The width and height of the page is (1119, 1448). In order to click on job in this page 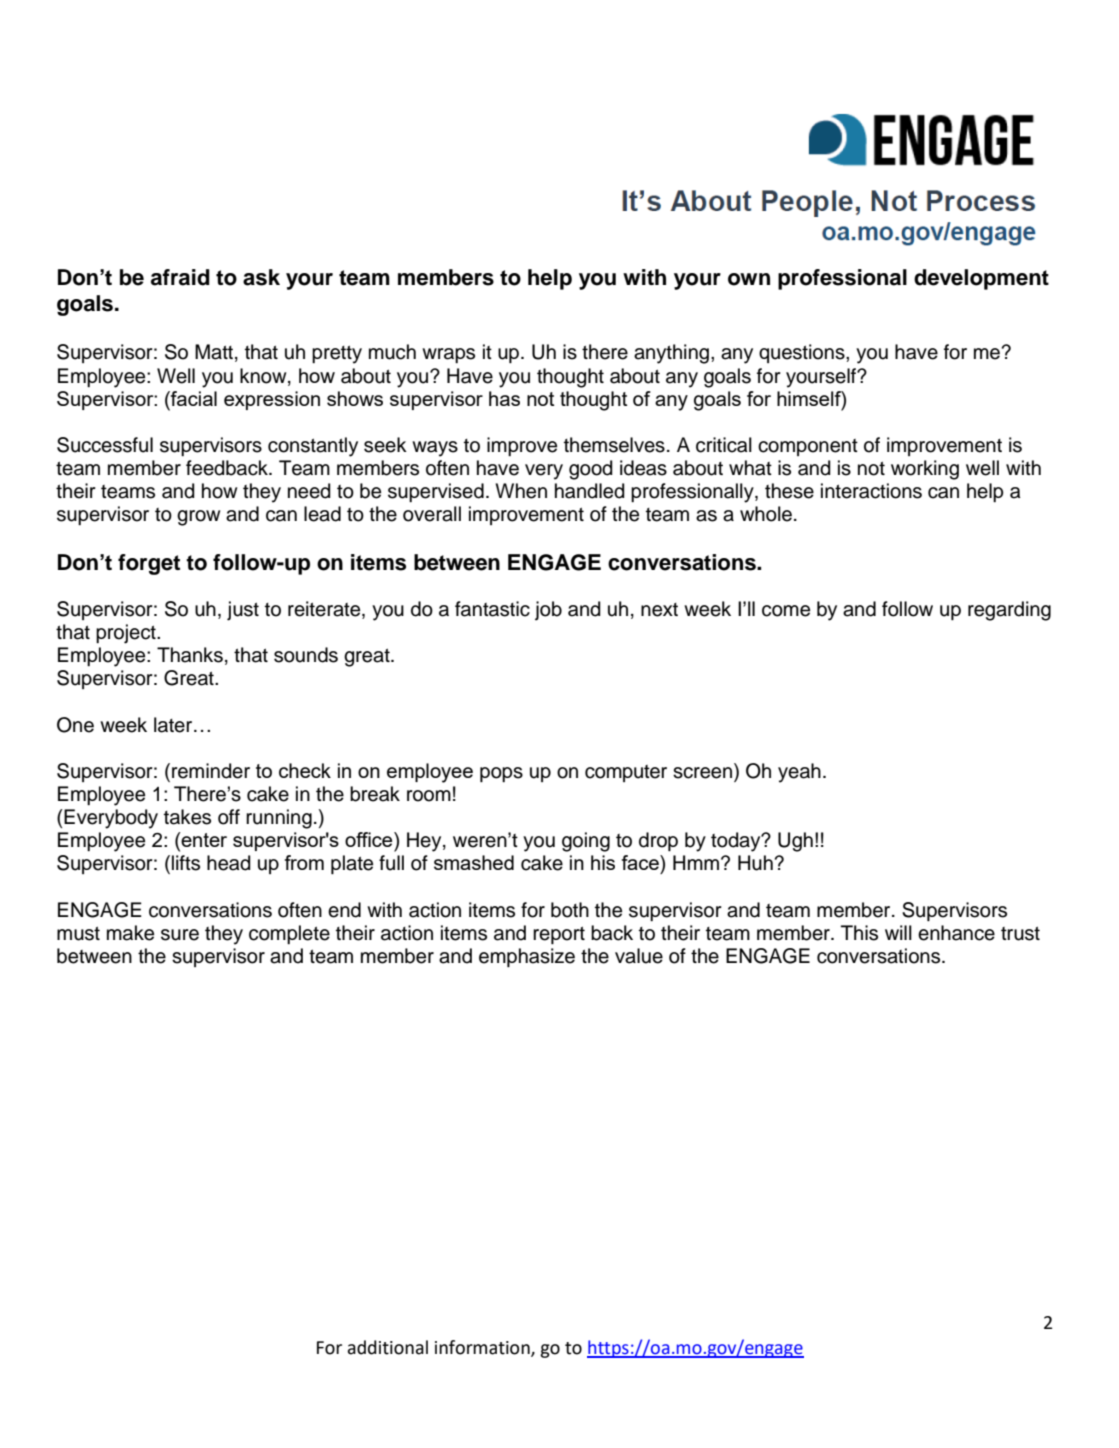, I will do `click(548, 611)`.
